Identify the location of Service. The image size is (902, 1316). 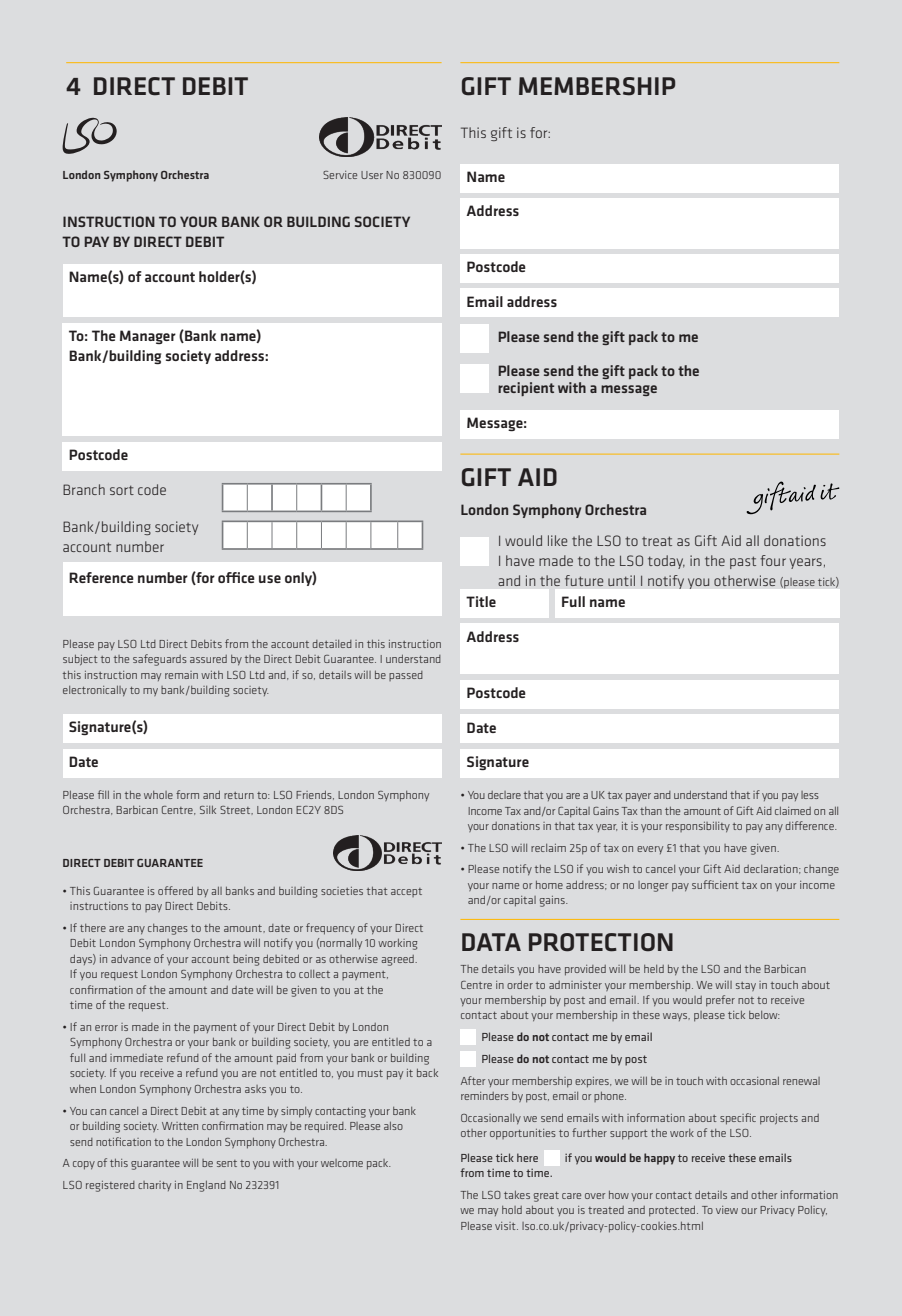
(340, 175).
